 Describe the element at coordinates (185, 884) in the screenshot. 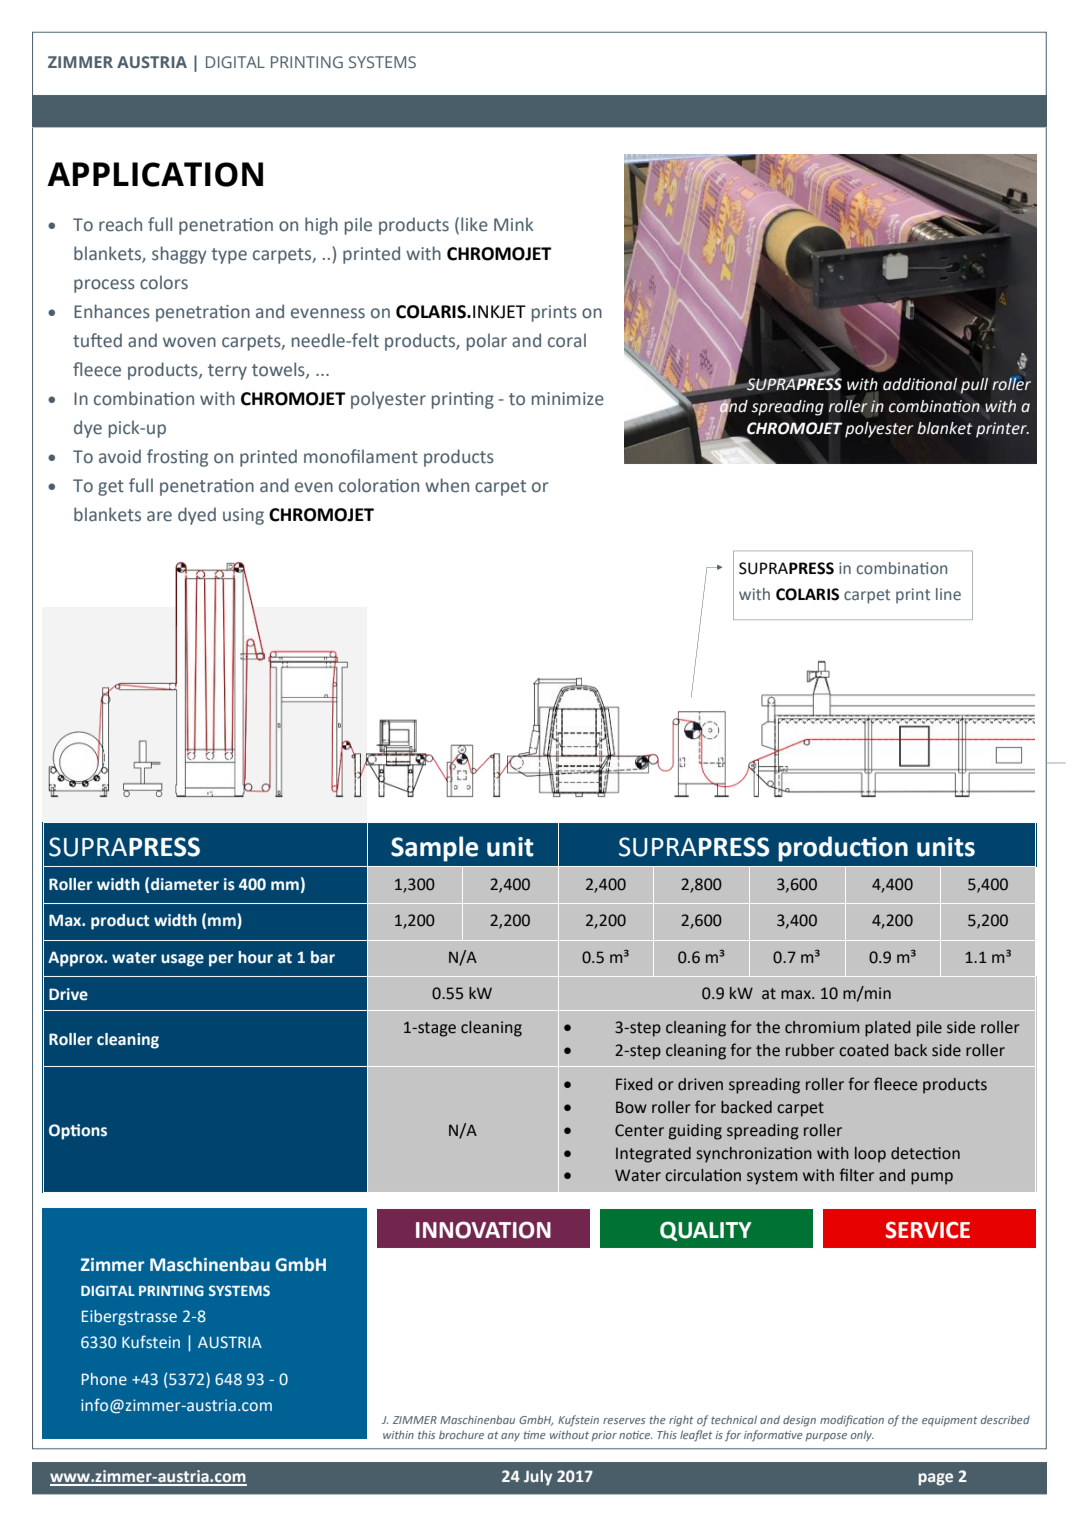

I see `diameter` at that location.
